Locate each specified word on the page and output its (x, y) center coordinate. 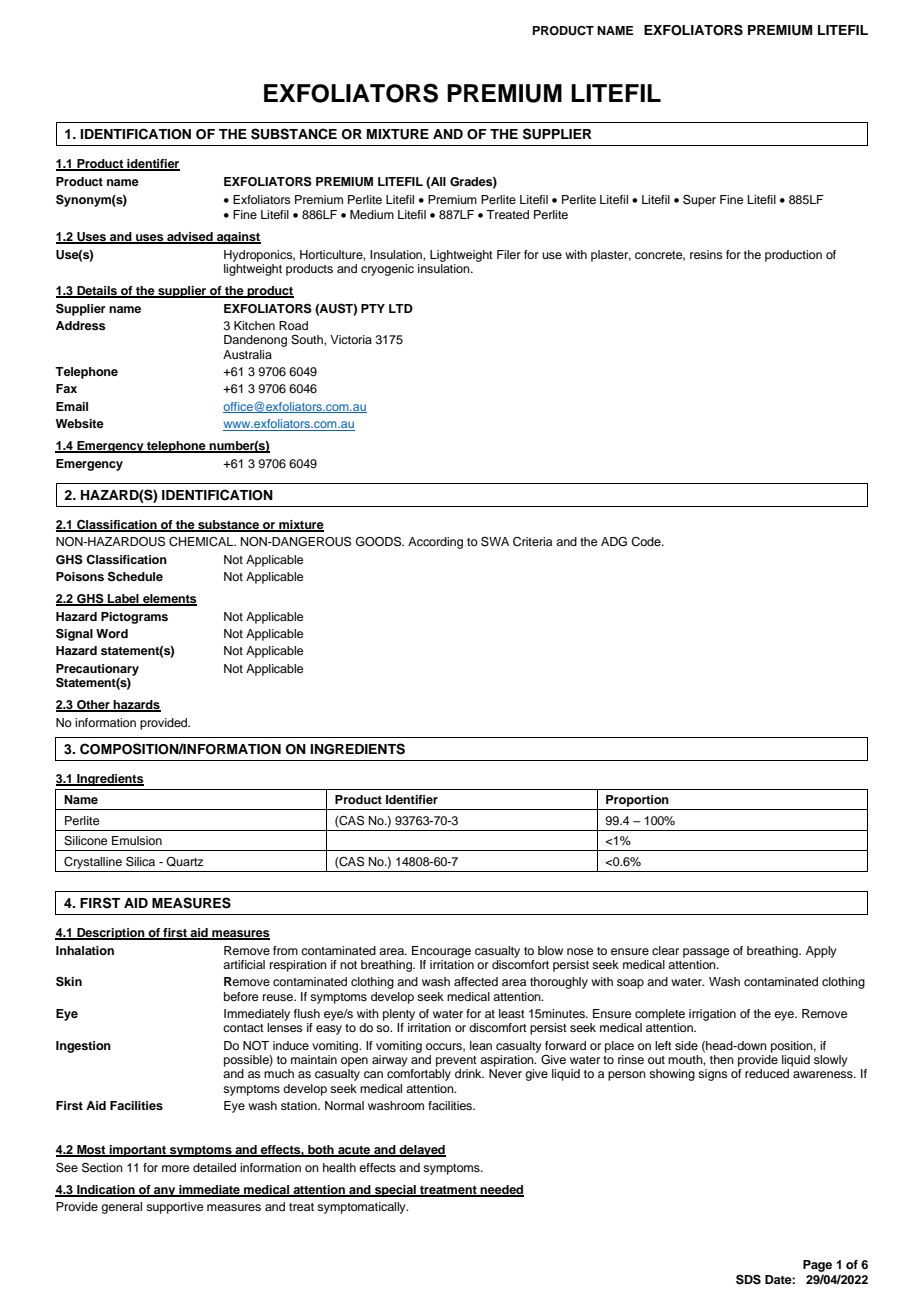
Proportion (637, 801)
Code (647, 542)
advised (190, 238)
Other (93, 706)
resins (706, 254)
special (395, 1191)
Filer (509, 254)
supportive (174, 1208)
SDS (748, 1280)
